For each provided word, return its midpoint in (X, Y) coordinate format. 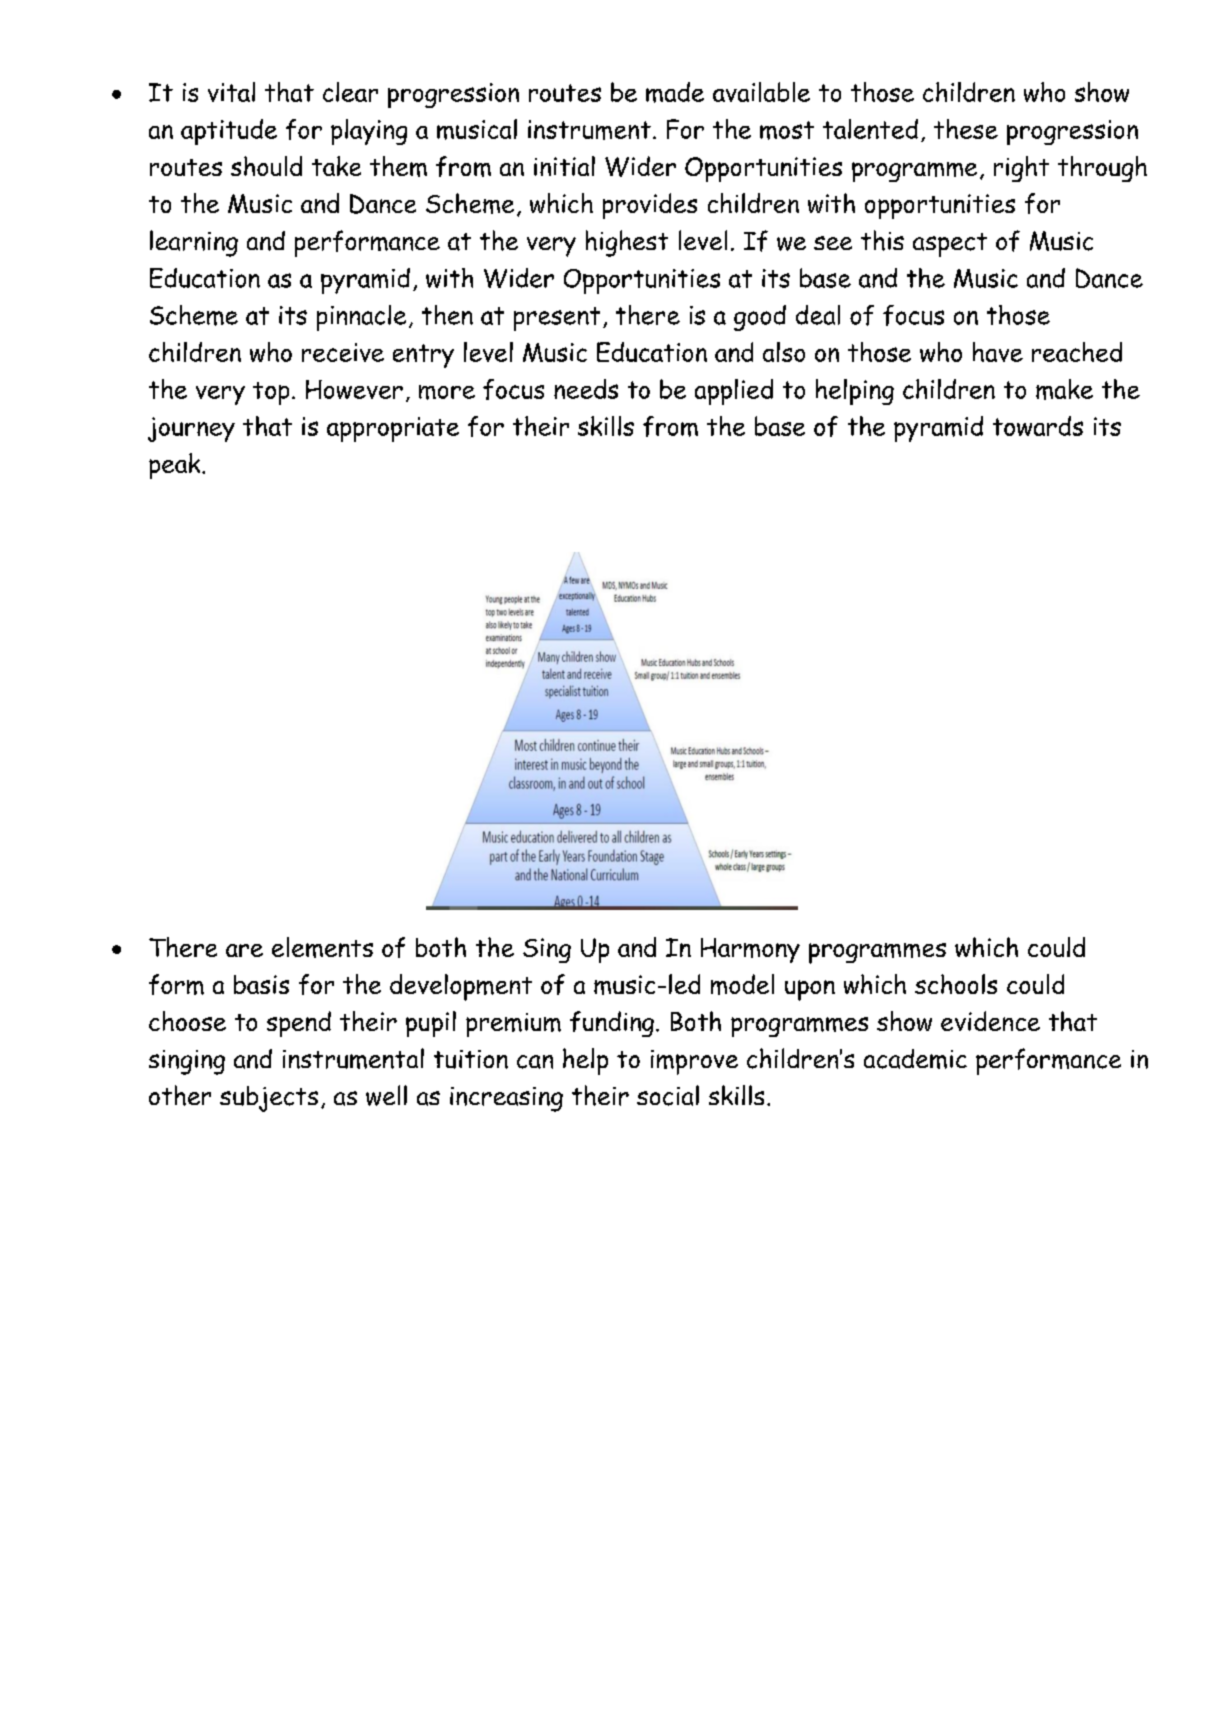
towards (1038, 426)
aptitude (229, 132)
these (966, 129)
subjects (269, 1099)
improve (694, 1062)
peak (176, 466)
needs (586, 389)
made (675, 92)
